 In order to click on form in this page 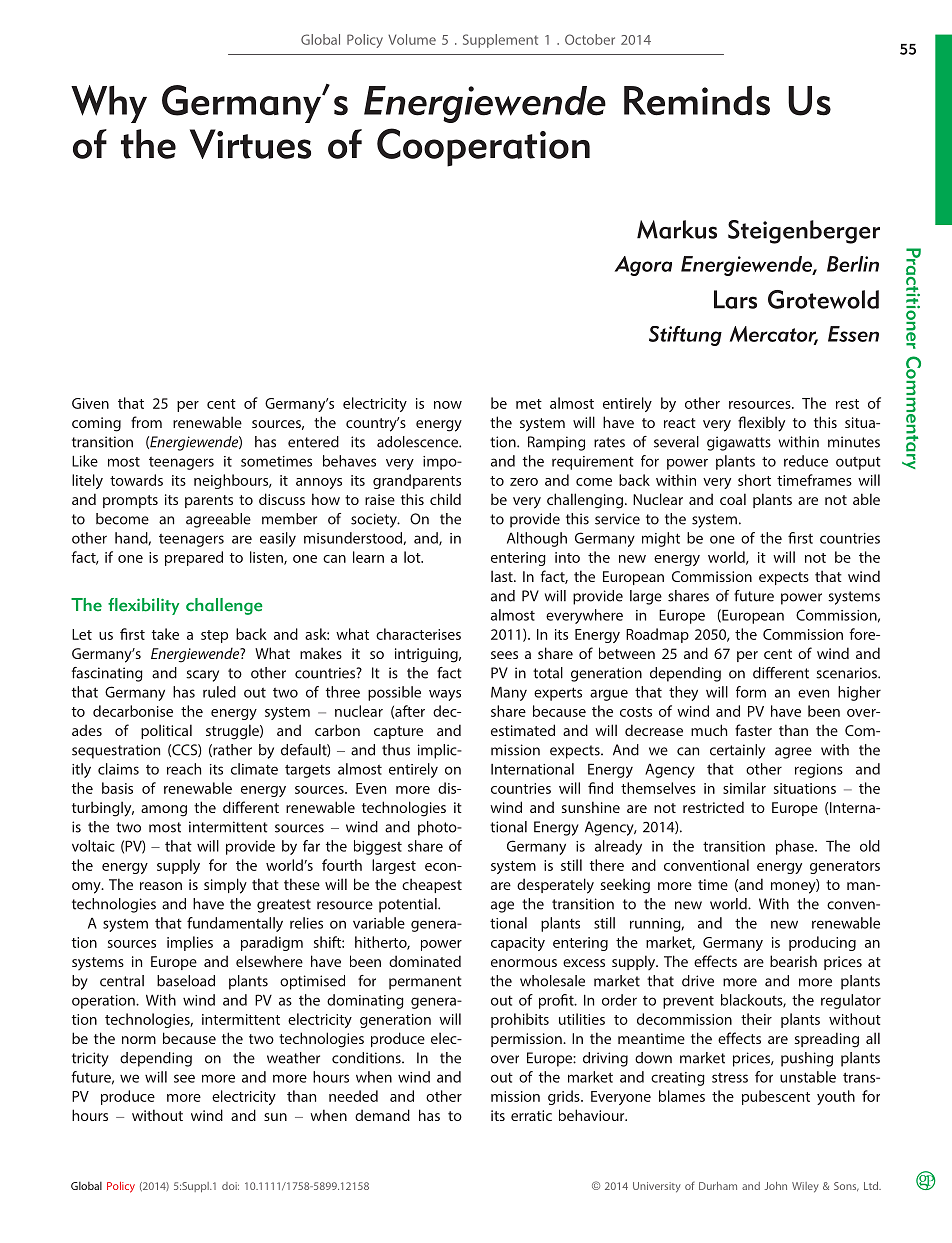, I will do `click(751, 692)`.
